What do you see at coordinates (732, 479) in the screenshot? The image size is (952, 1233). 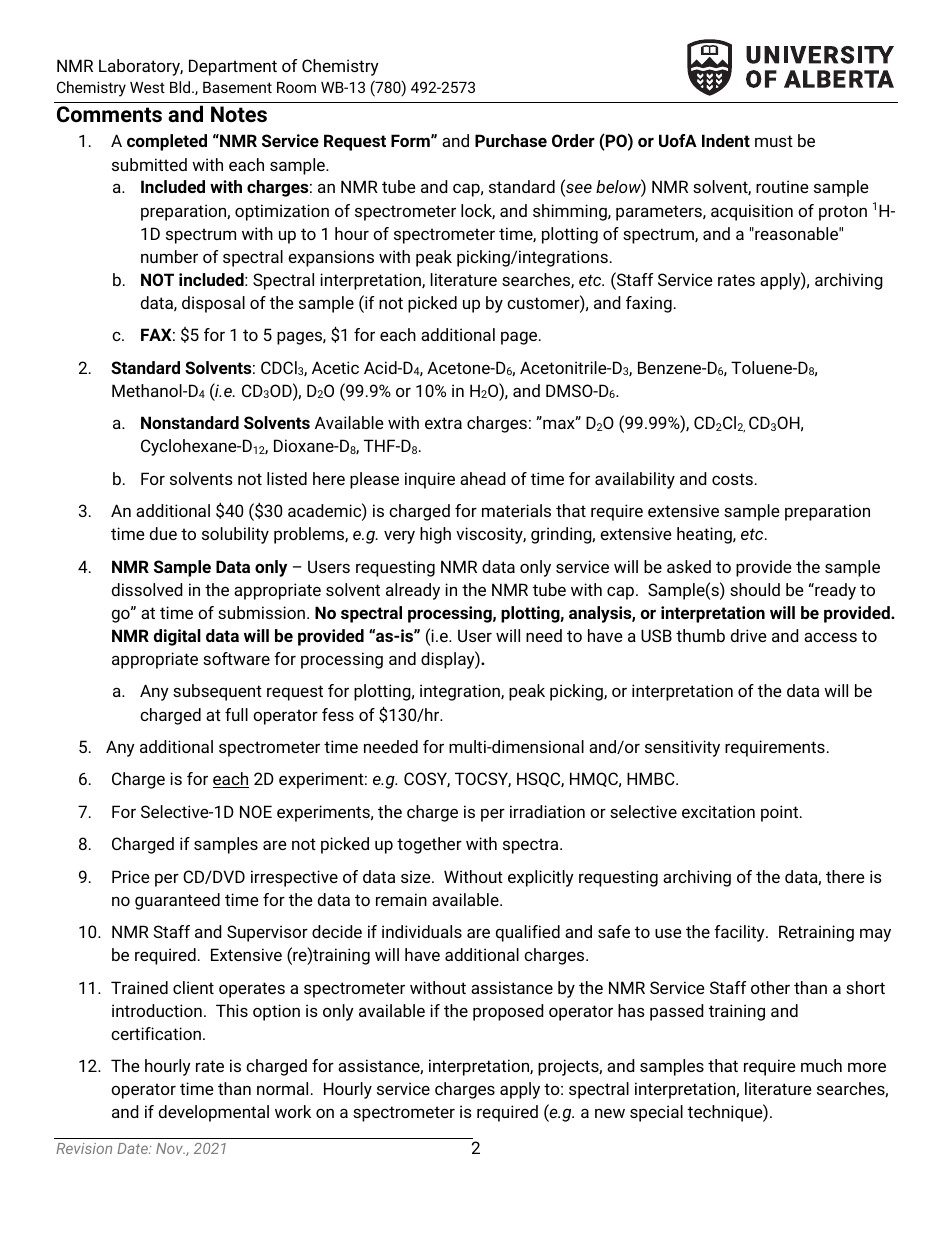 I see `costs` at bounding box center [732, 479].
